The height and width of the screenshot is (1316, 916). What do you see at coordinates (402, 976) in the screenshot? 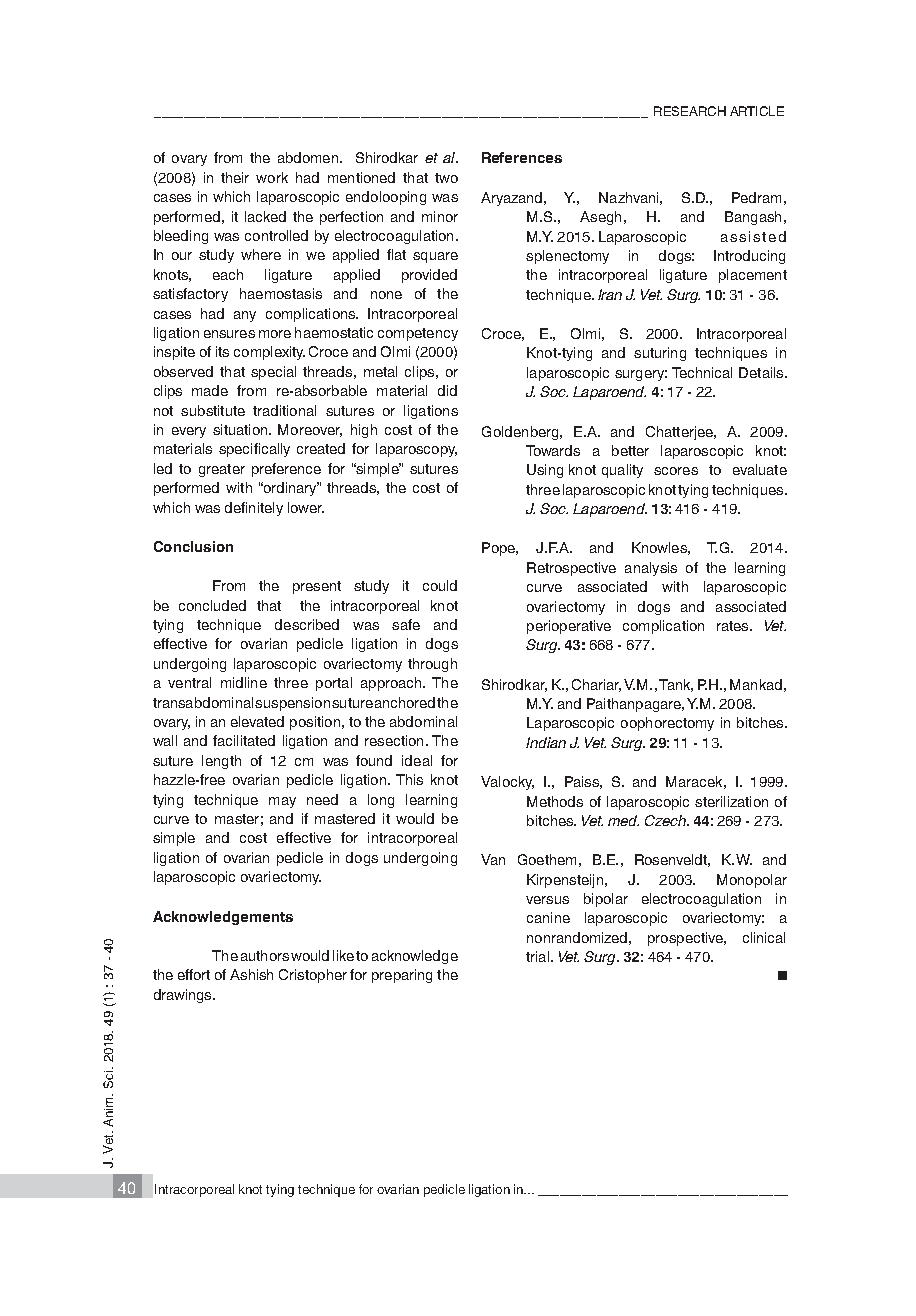
I see `preparing` at bounding box center [402, 976].
